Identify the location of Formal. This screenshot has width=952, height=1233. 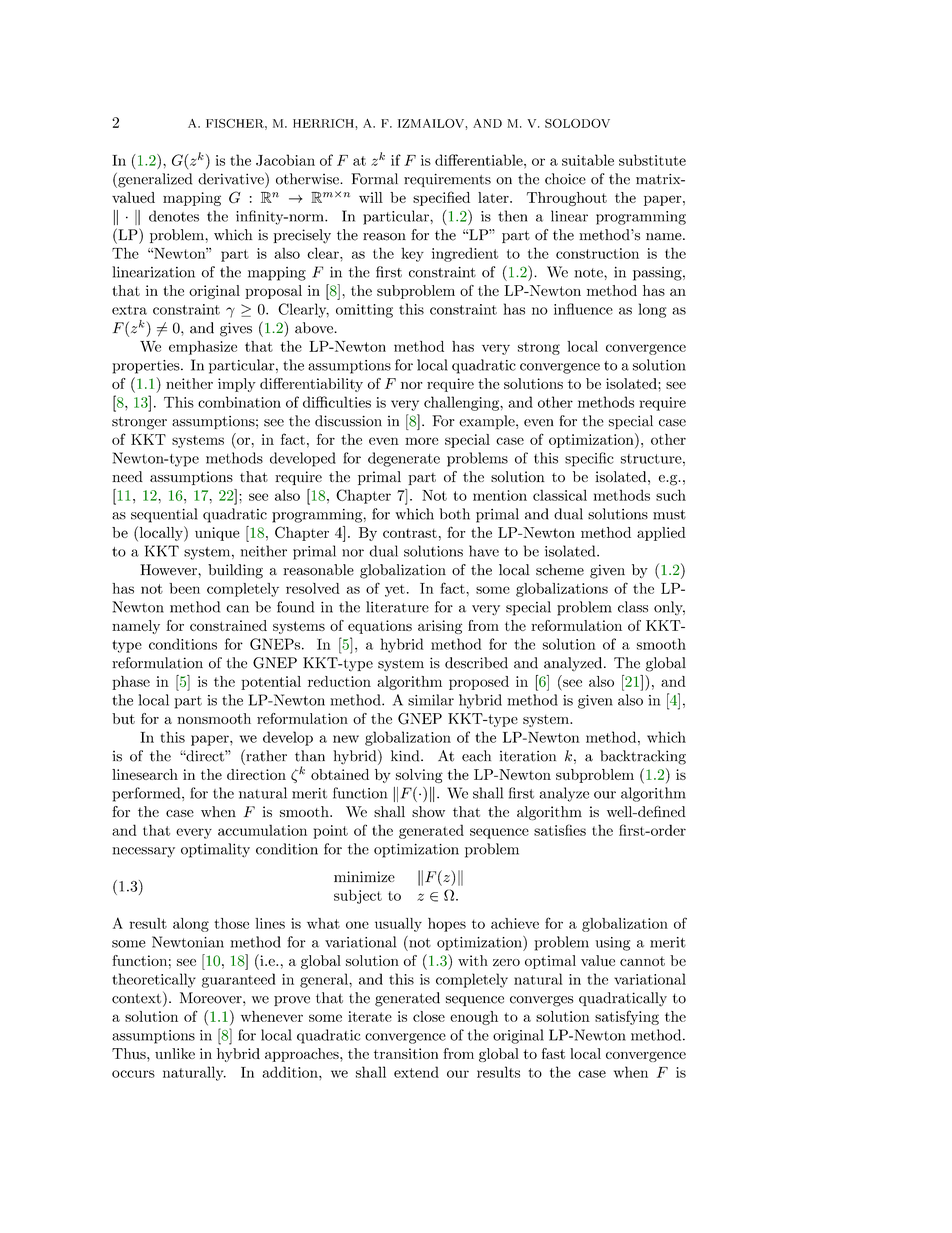
(374, 179).
